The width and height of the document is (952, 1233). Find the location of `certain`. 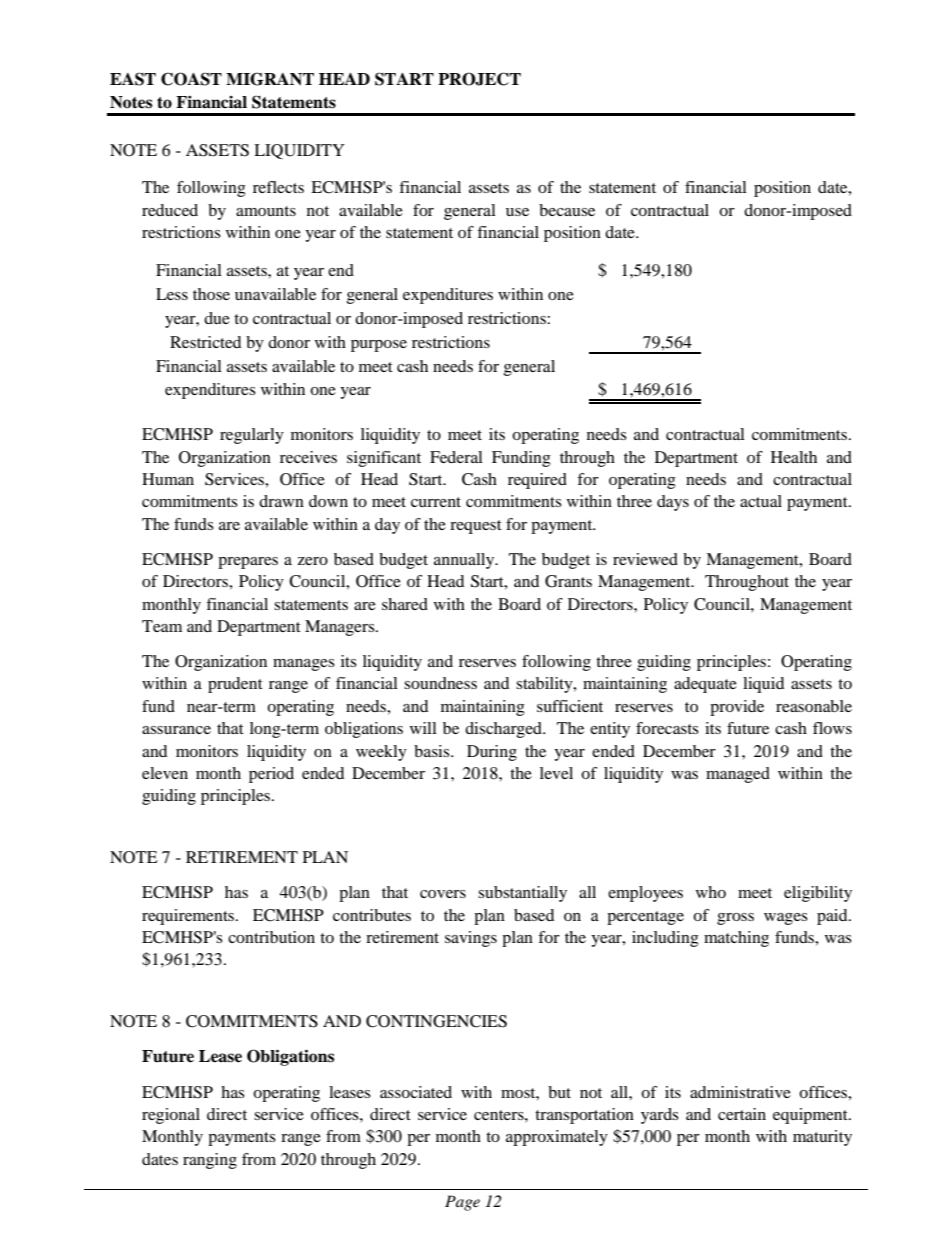

certain is located at coordinates (742, 1114).
